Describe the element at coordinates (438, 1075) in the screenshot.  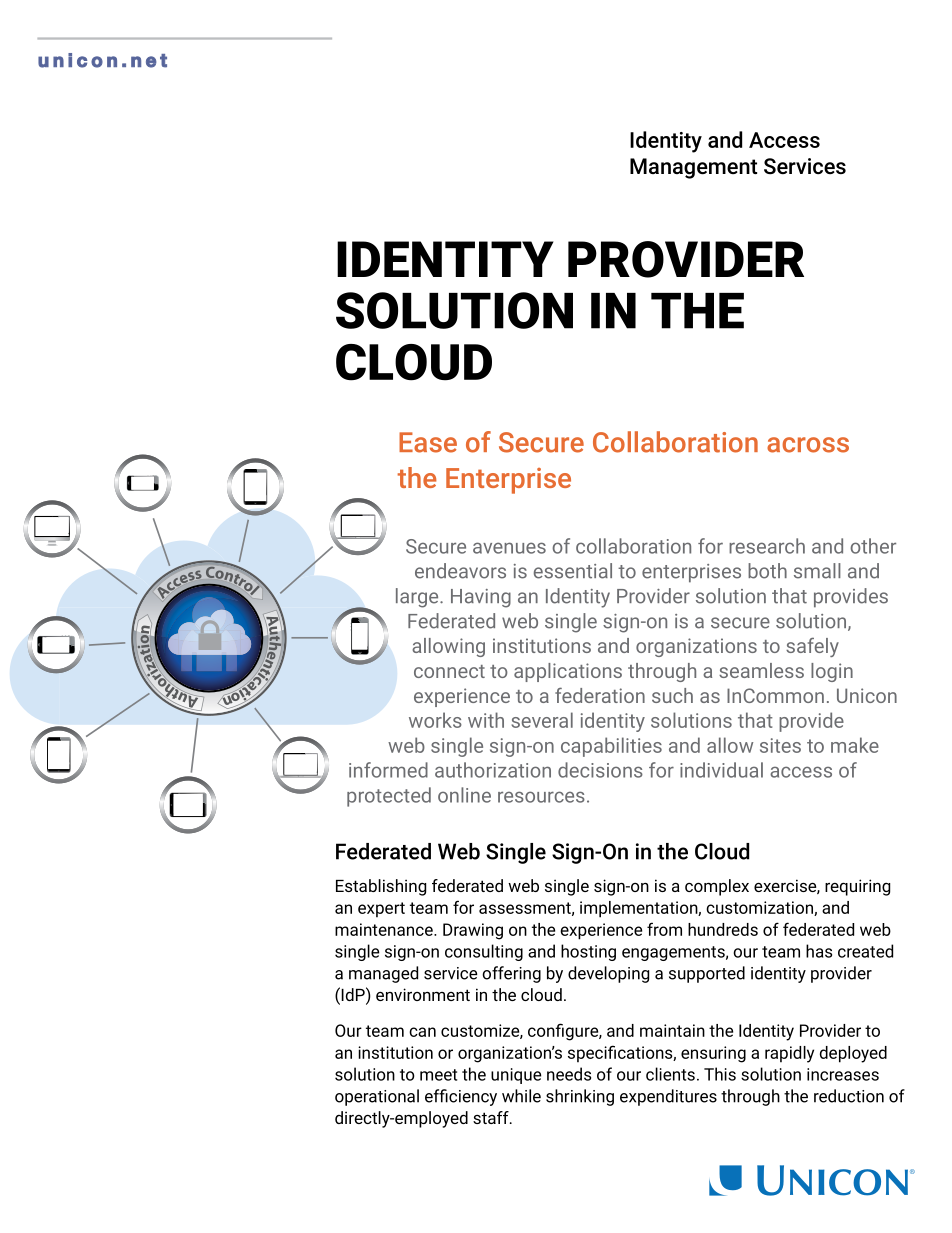
I see `meet` at that location.
